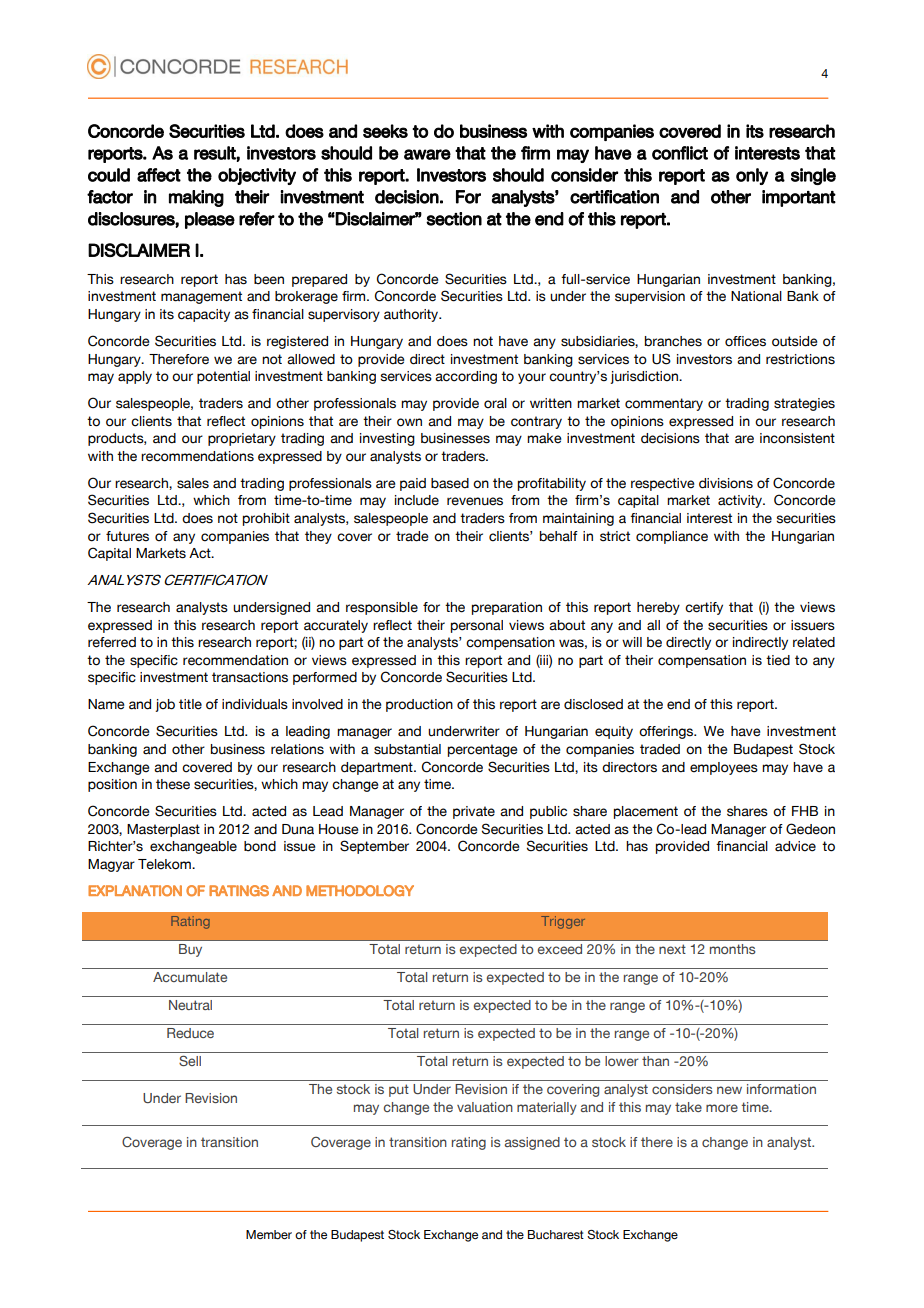 The height and width of the screenshot is (1308, 924). What do you see at coordinates (427, 154) in the screenshot?
I see `aware` at bounding box center [427, 154].
